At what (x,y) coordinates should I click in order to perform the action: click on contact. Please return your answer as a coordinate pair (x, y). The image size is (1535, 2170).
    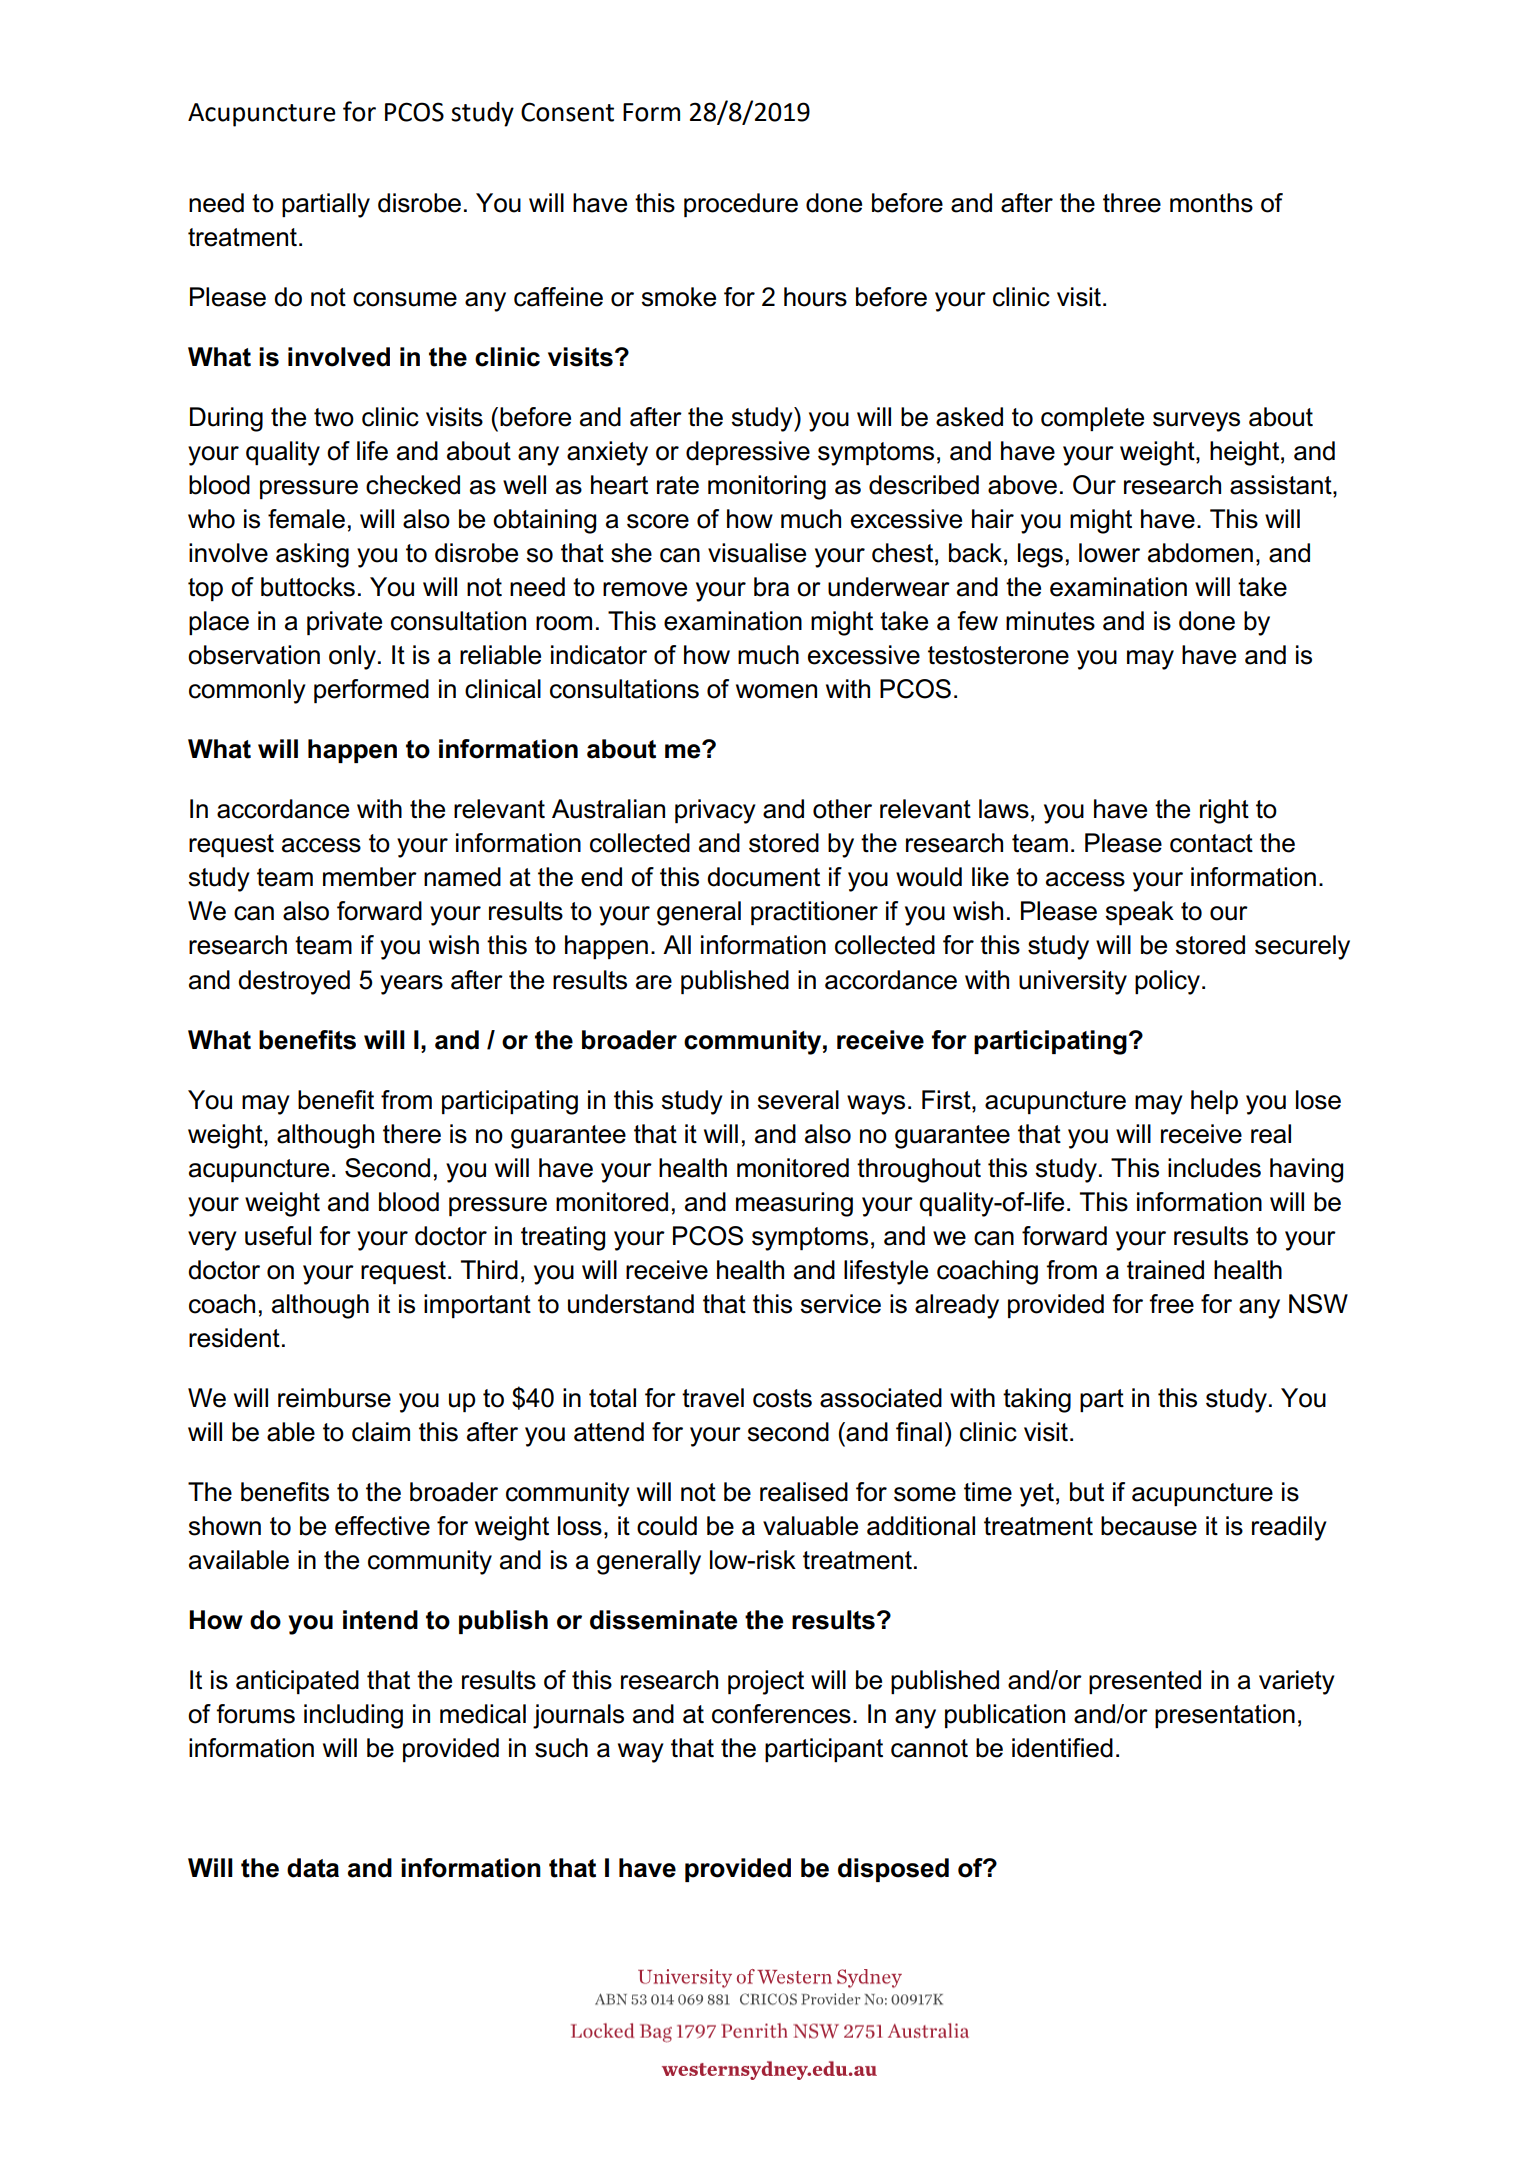
    Looking at the image, I should click on (1211, 843).
